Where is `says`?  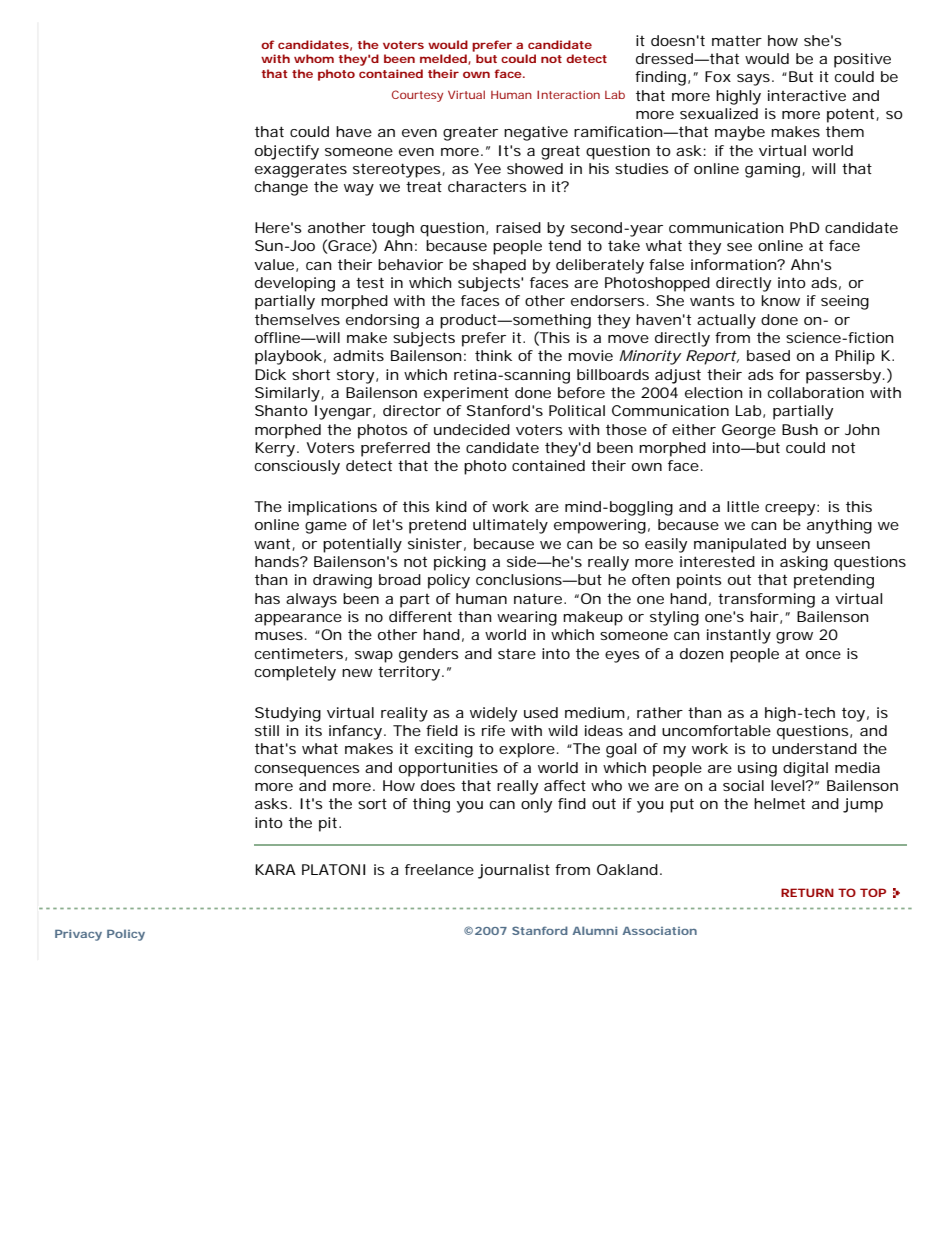
says is located at coordinates (753, 80).
